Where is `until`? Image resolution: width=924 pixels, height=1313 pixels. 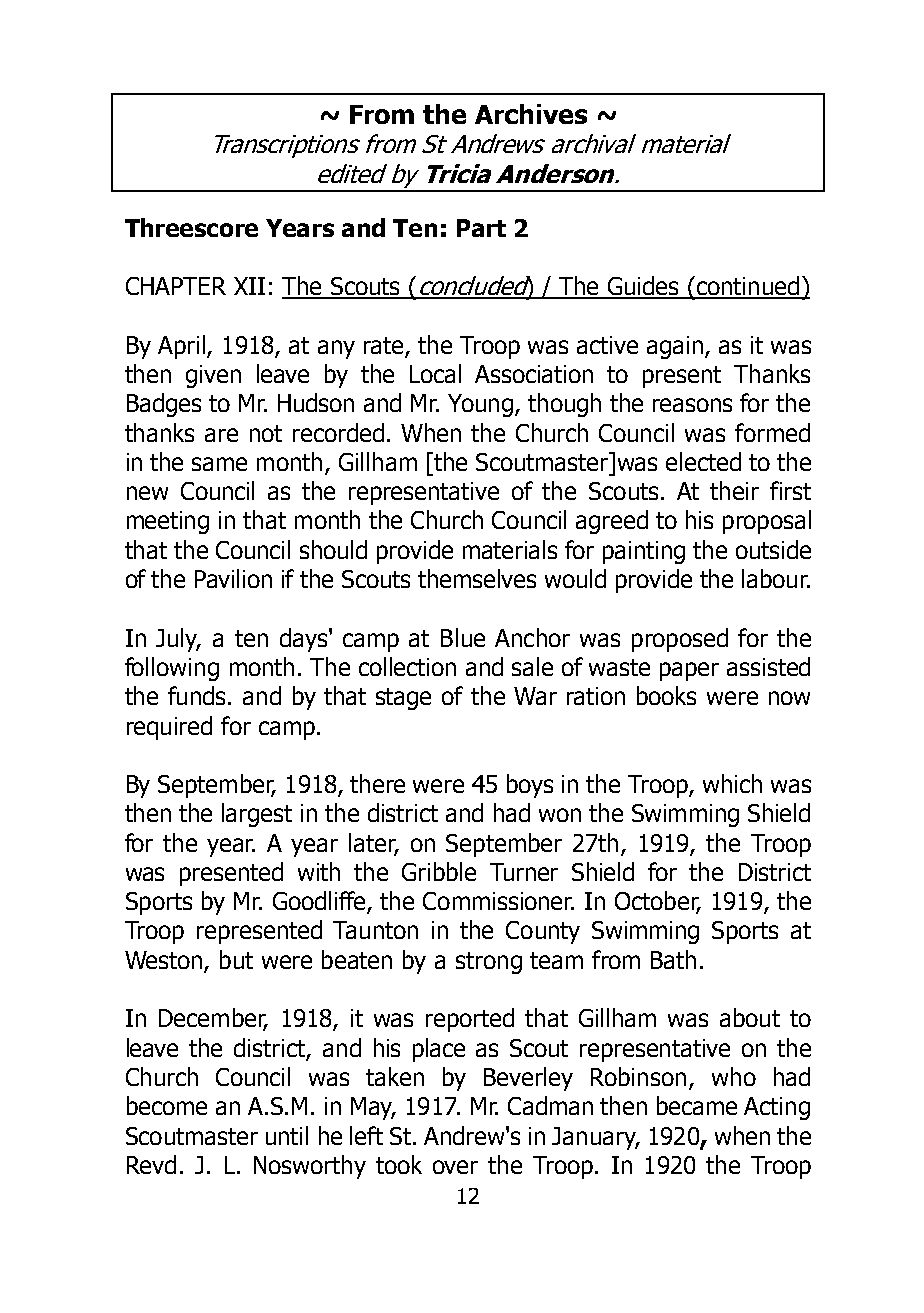 until is located at coordinates (287, 1135).
